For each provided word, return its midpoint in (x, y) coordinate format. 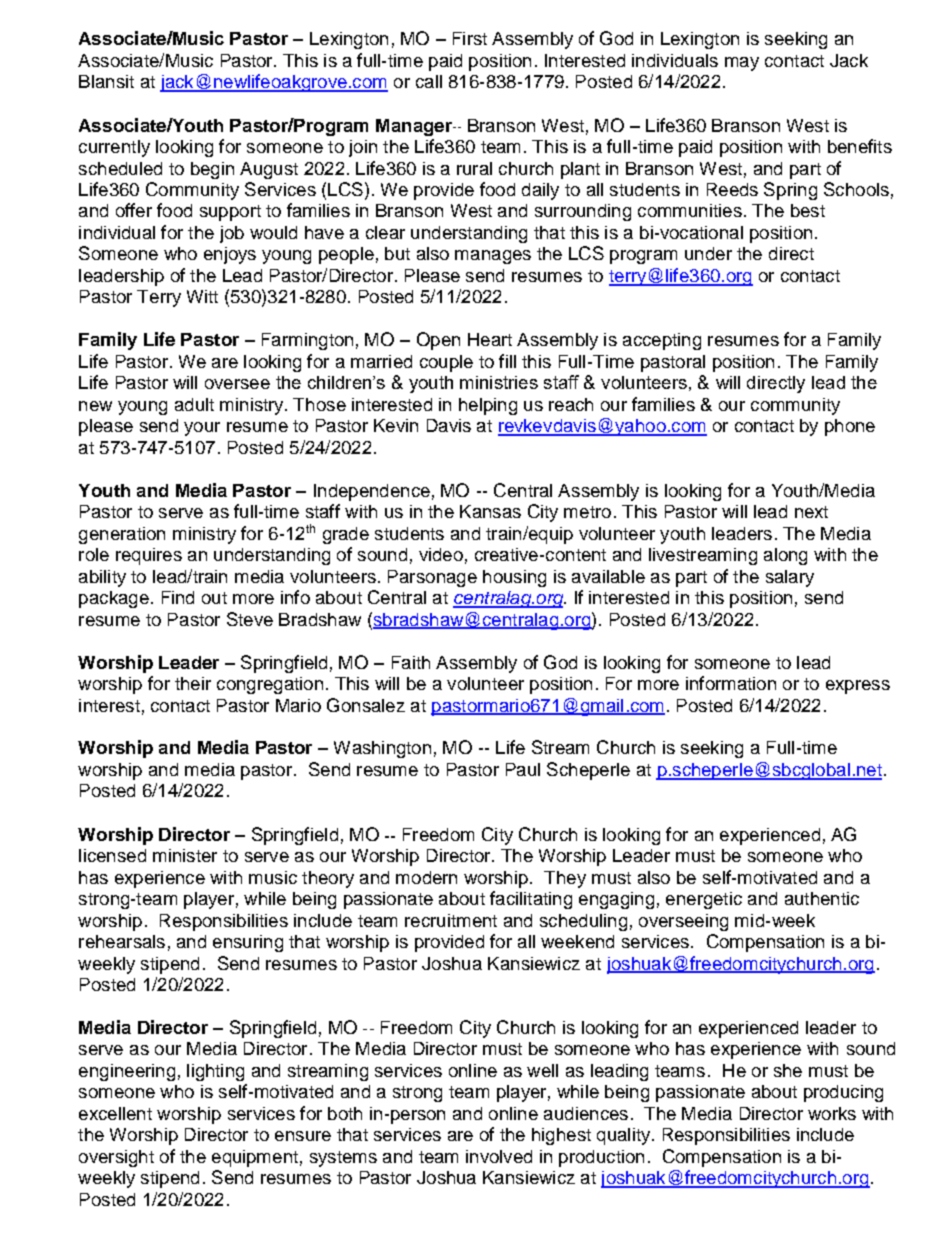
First (470, 38)
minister (185, 855)
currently (114, 148)
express (858, 687)
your (202, 429)
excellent (115, 1113)
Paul (523, 769)
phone (850, 427)
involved (499, 1156)
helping (488, 406)
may (742, 64)
